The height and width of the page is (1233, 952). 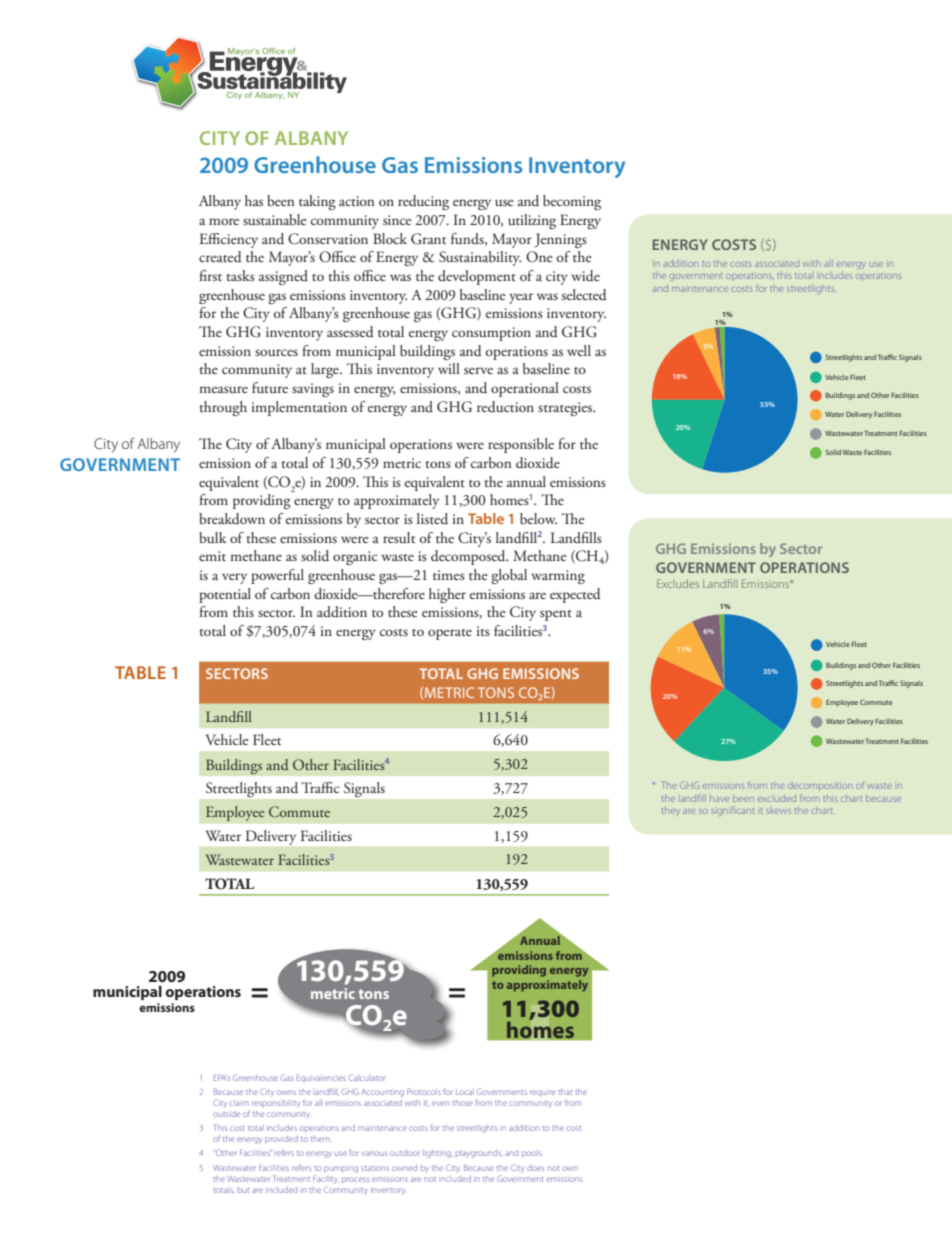 What do you see at coordinates (678, 583) in the page?
I see `Excludes` at bounding box center [678, 583].
